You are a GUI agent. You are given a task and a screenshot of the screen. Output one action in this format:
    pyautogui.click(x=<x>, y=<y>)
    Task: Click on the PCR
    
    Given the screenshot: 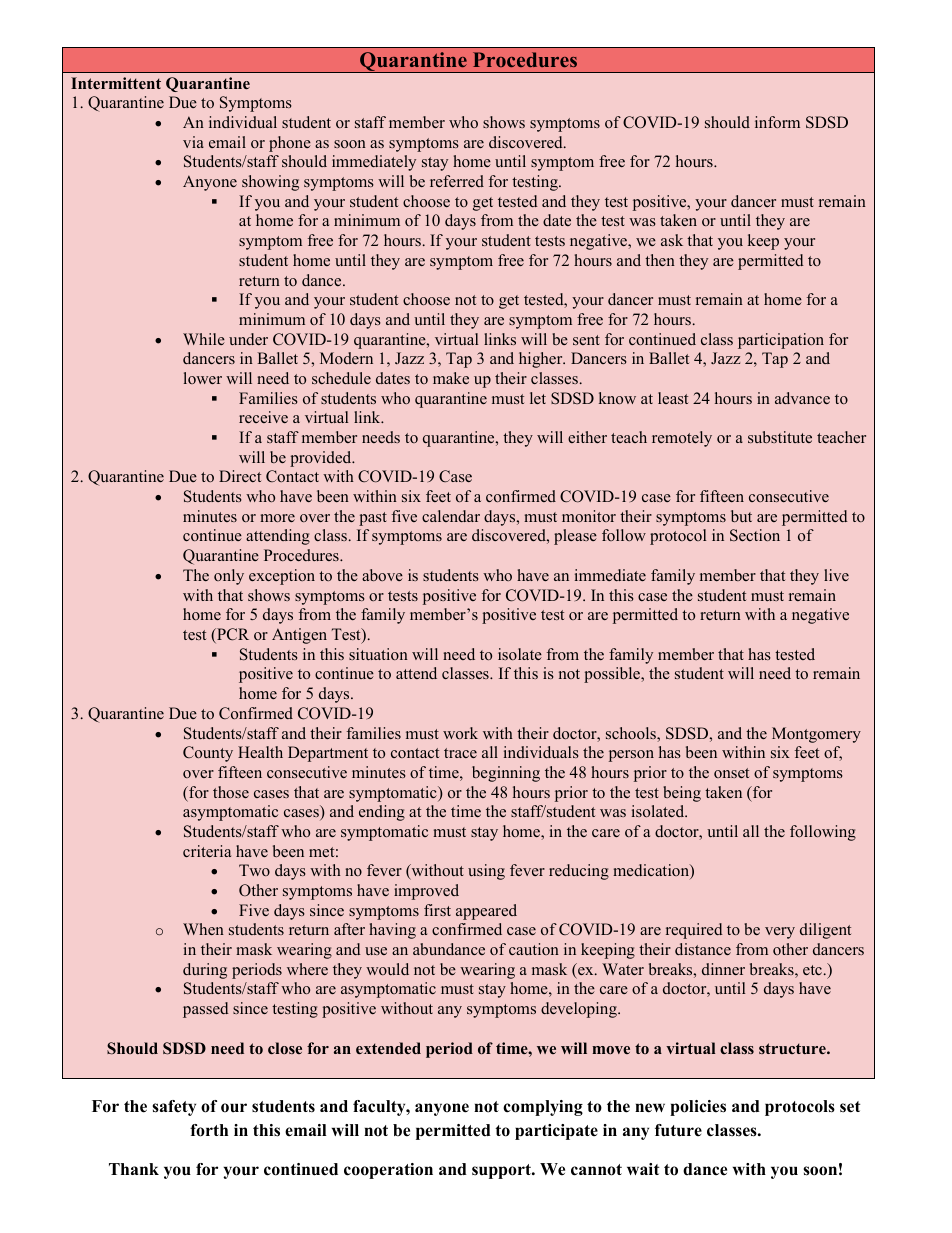 What is the action you would take?
    pyautogui.click(x=232, y=635)
